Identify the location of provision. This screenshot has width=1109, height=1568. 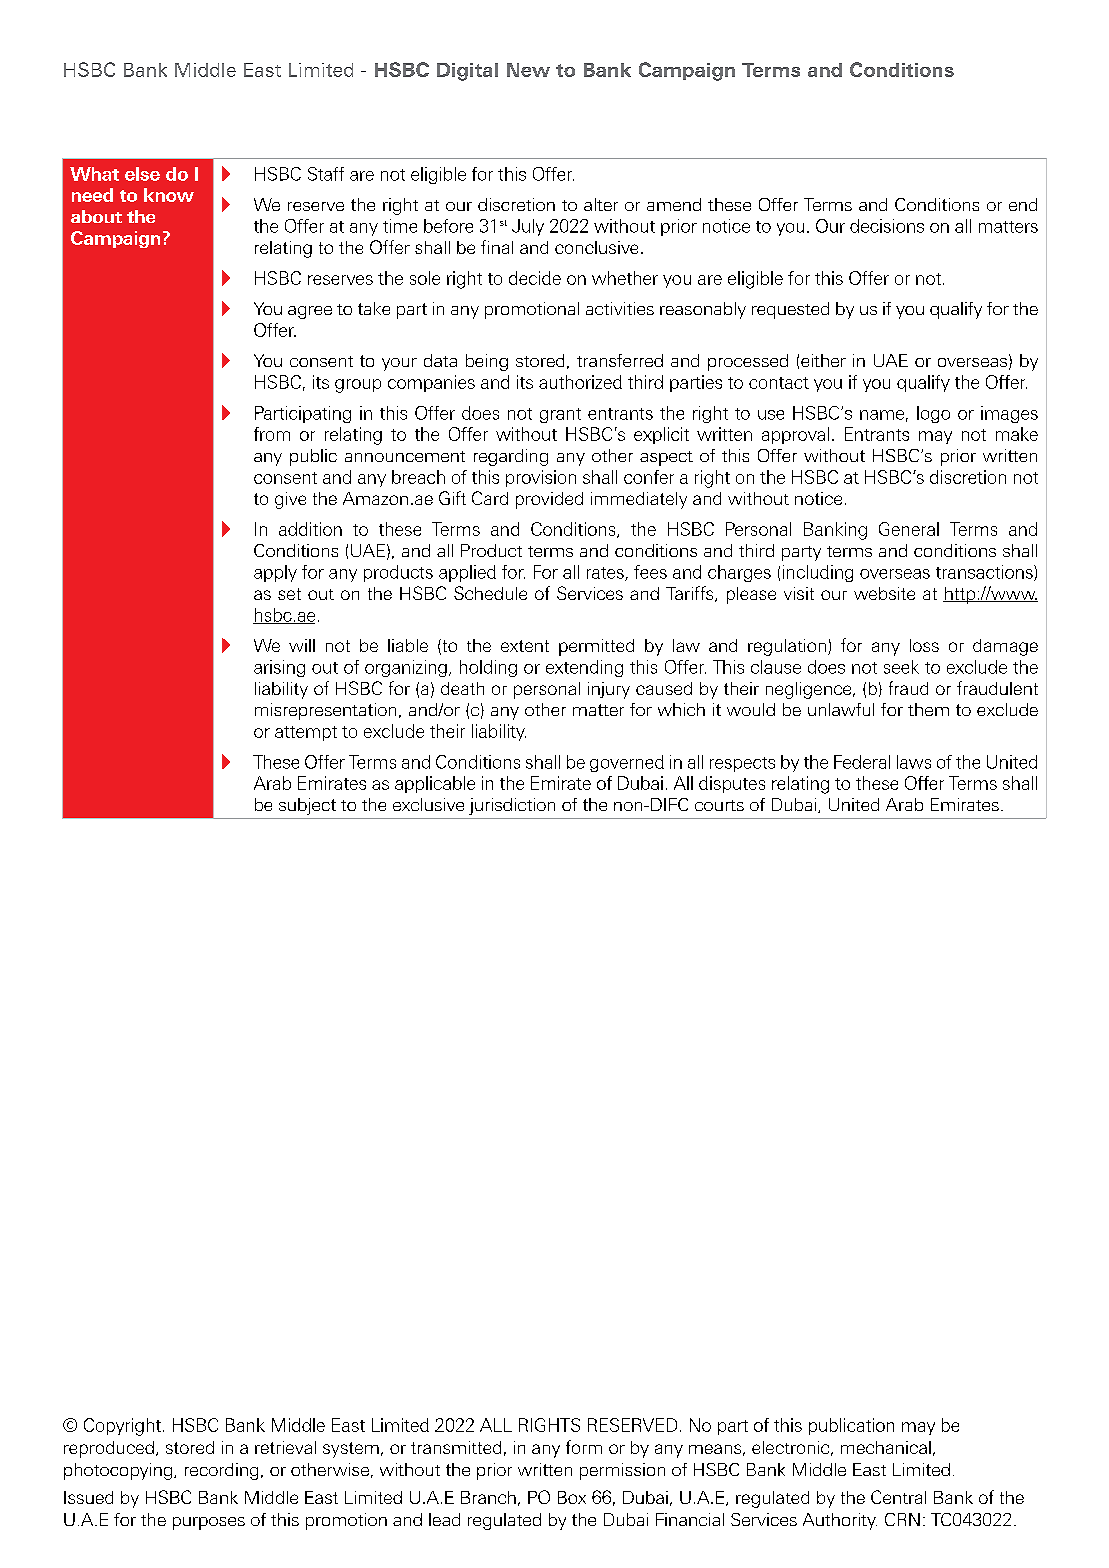
(541, 478).
